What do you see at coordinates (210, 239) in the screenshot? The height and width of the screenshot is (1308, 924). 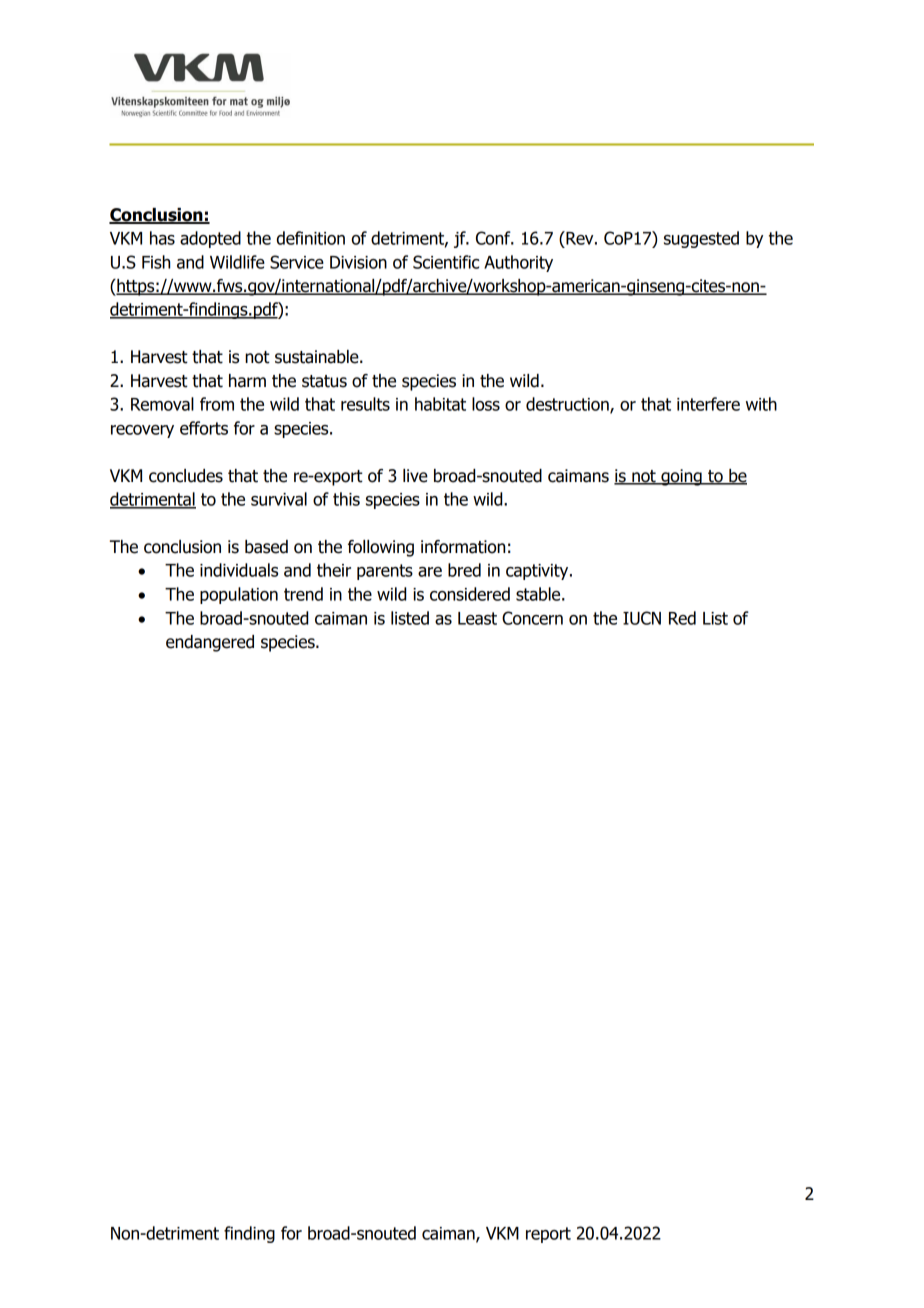 I see `adopted` at bounding box center [210, 239].
